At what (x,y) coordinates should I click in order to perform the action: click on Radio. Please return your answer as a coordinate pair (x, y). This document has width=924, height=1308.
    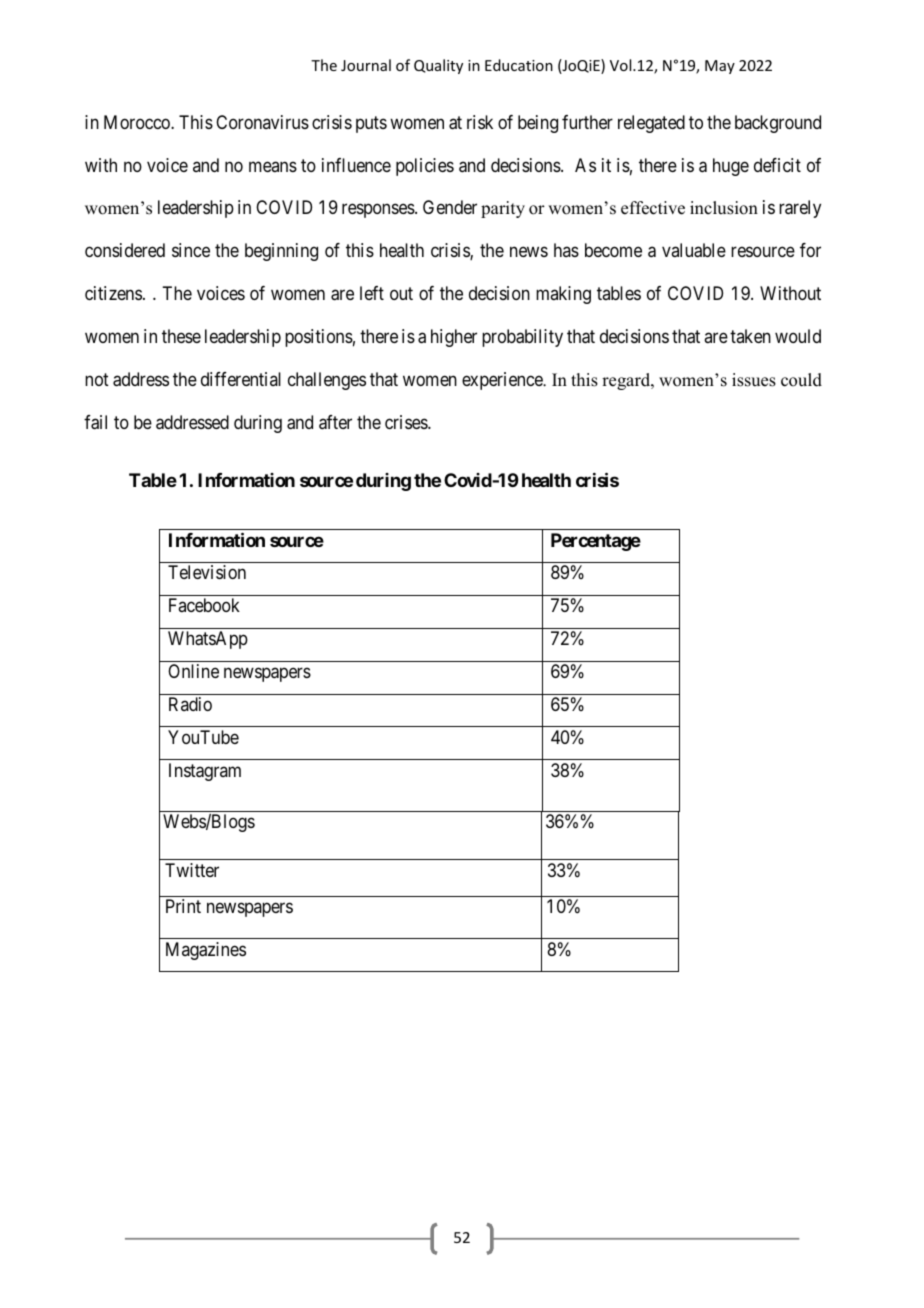
    Looking at the image, I should click on (190, 704).
